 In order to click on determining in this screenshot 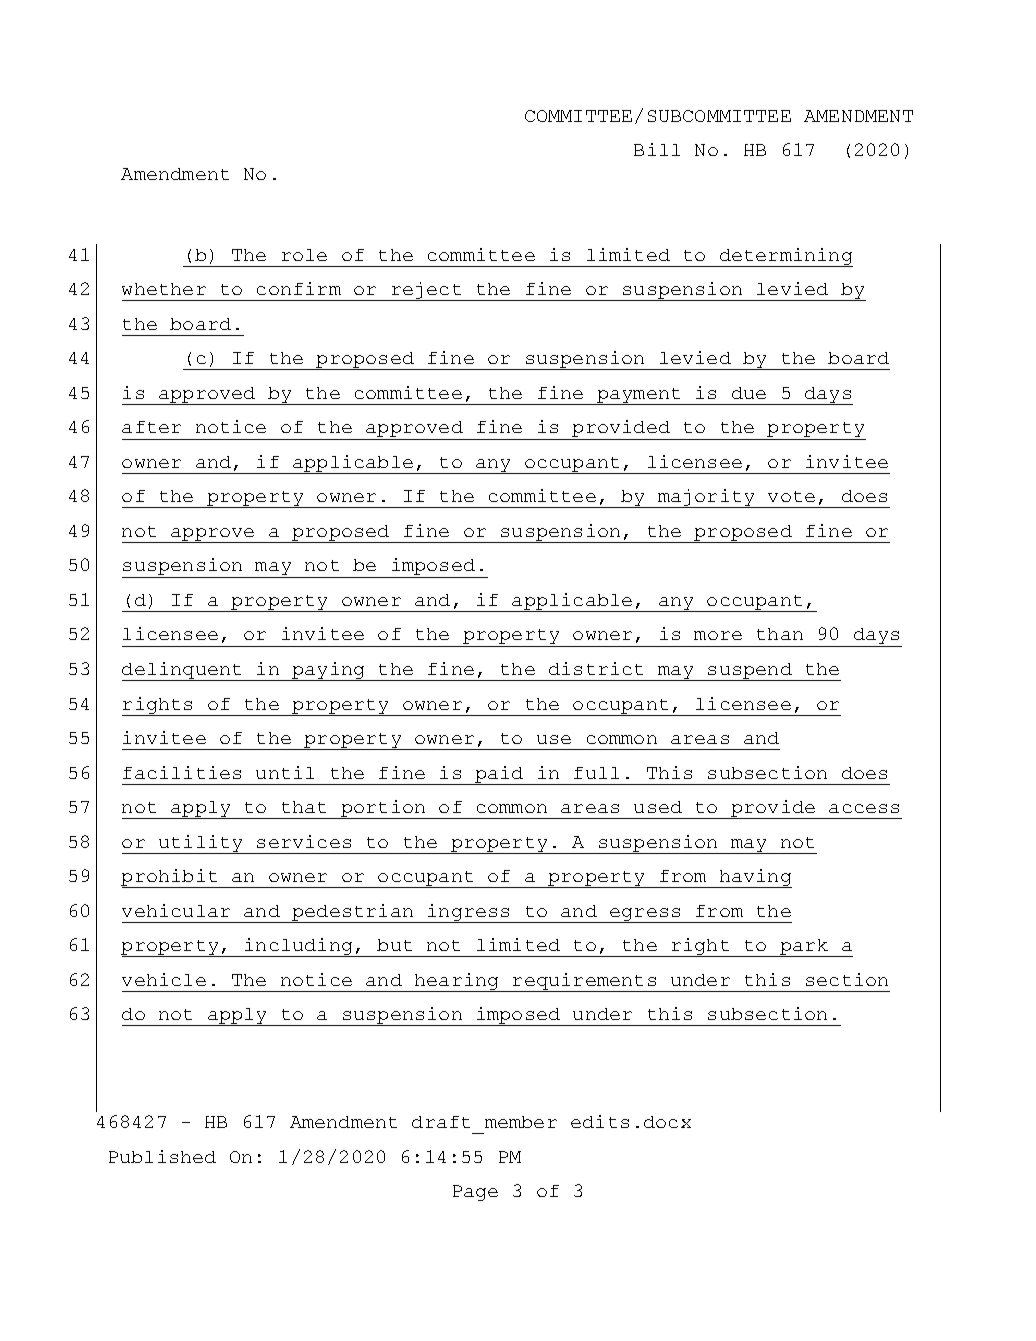, I will do `click(785, 257)`.
